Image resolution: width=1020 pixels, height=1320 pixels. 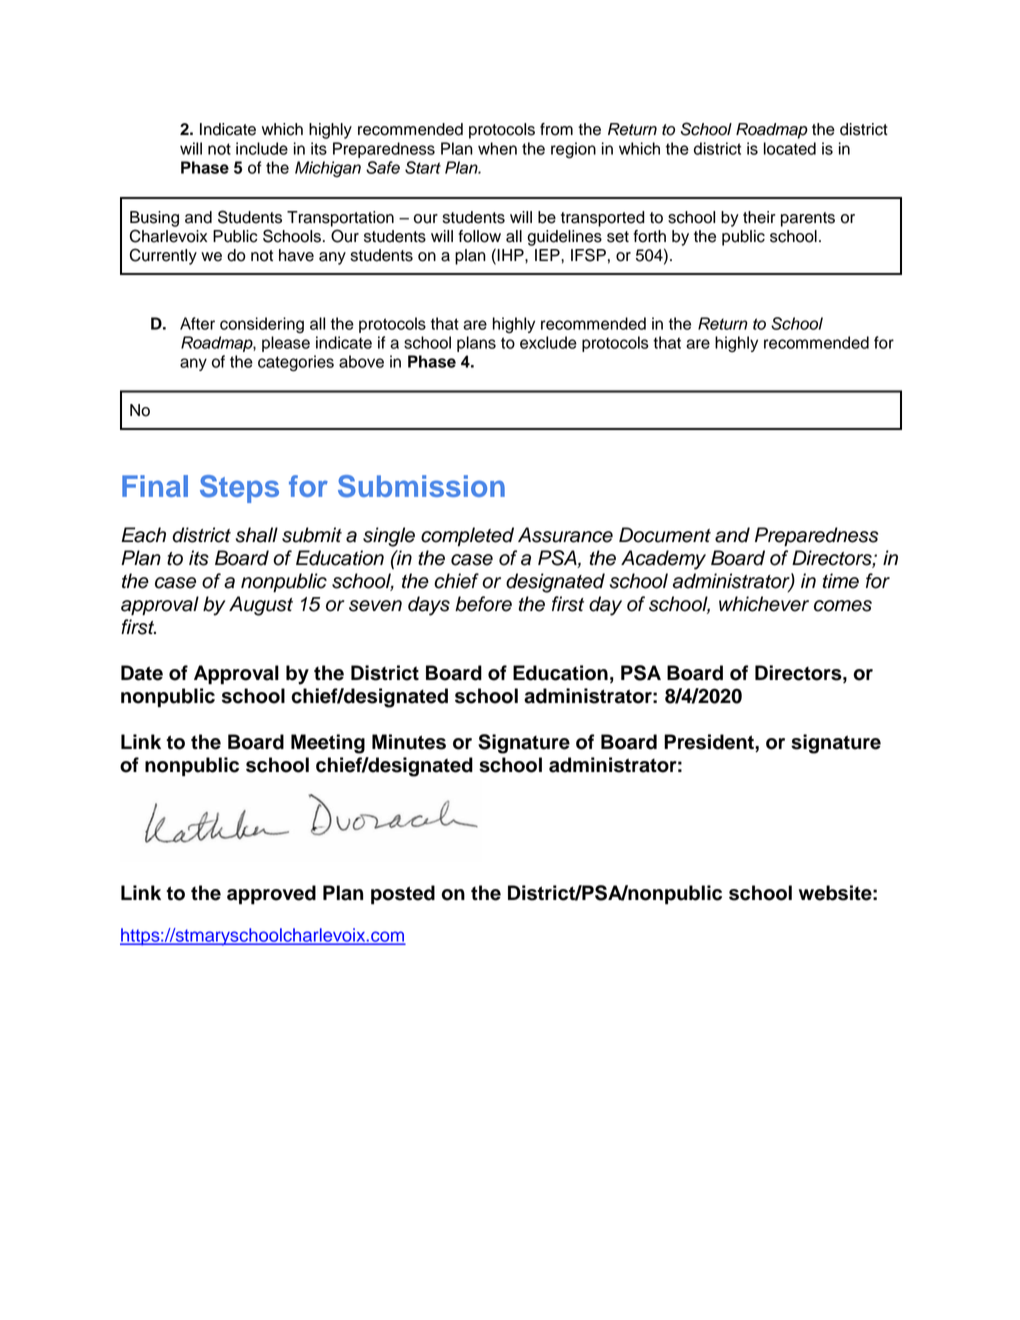 I want to click on completed, so click(x=467, y=537).
